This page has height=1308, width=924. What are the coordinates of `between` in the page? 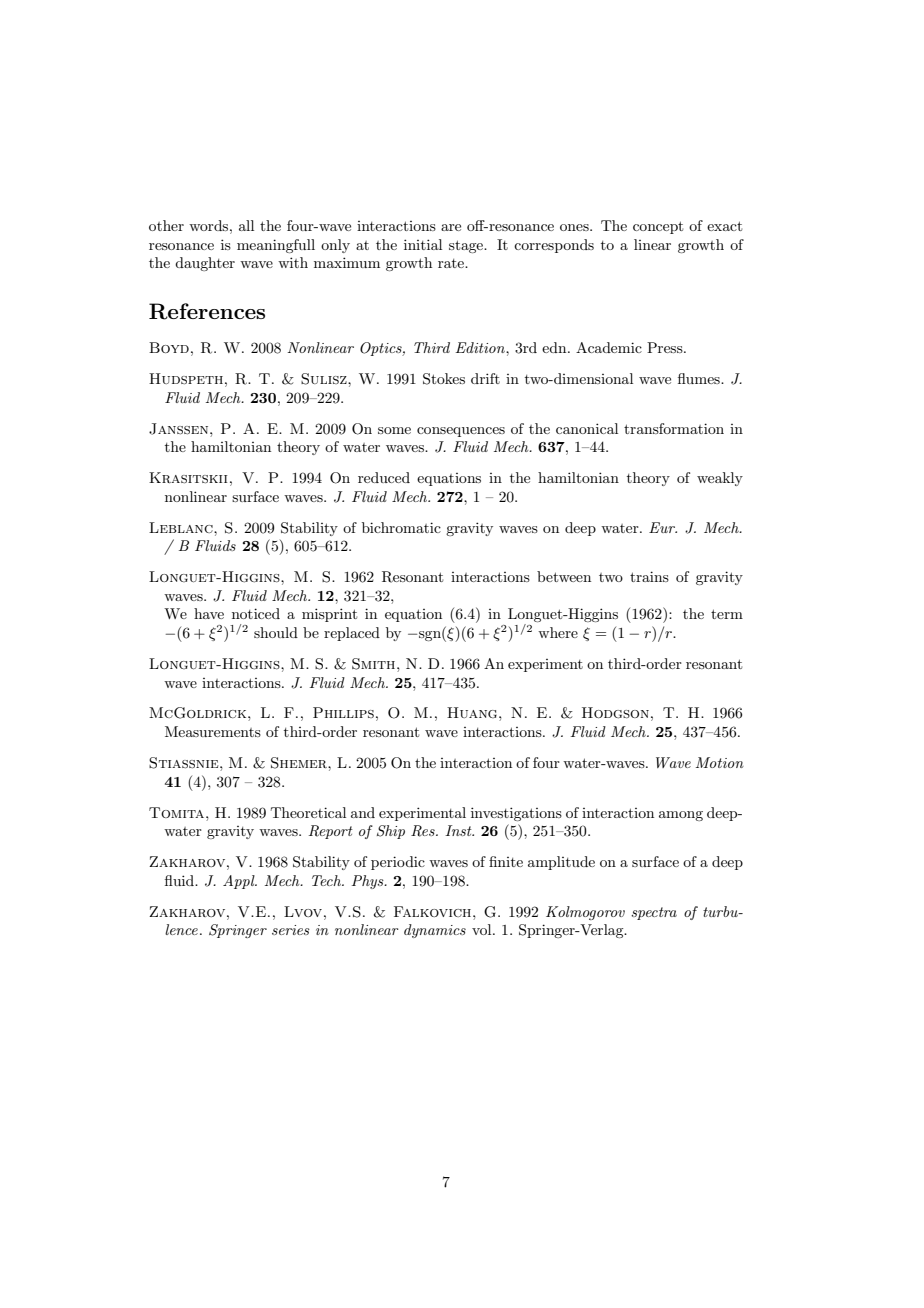 It's located at (564, 576).
